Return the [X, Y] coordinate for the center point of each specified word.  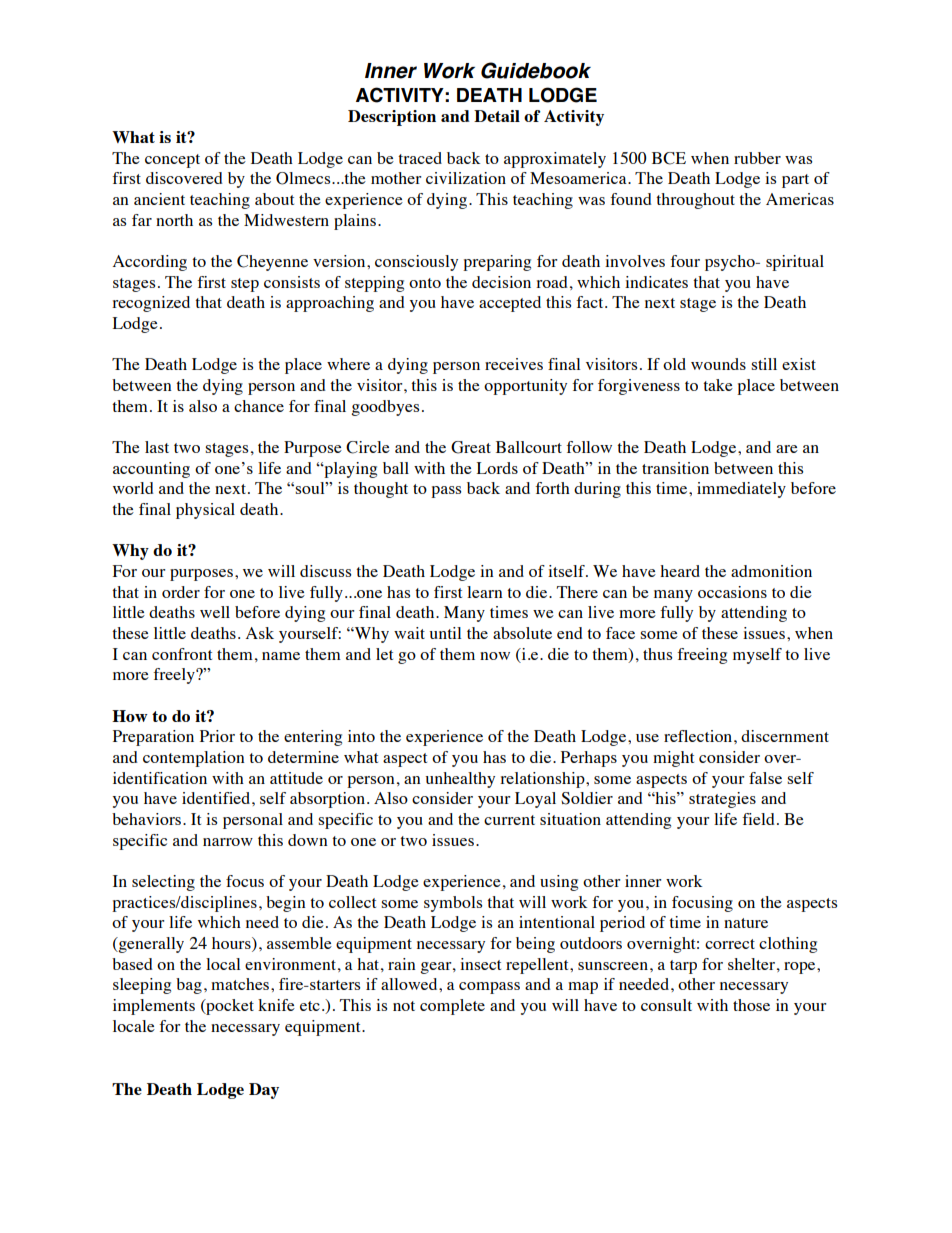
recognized [151, 304]
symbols [453, 904]
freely [175, 676]
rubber [757, 158]
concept [172, 161]
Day [264, 1091]
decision [501, 282]
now [495, 656]
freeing [702, 656]
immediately [741, 490]
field [758, 819]
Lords [497, 468]
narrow [228, 842]
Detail [497, 116]
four [685, 261]
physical [205, 511]
